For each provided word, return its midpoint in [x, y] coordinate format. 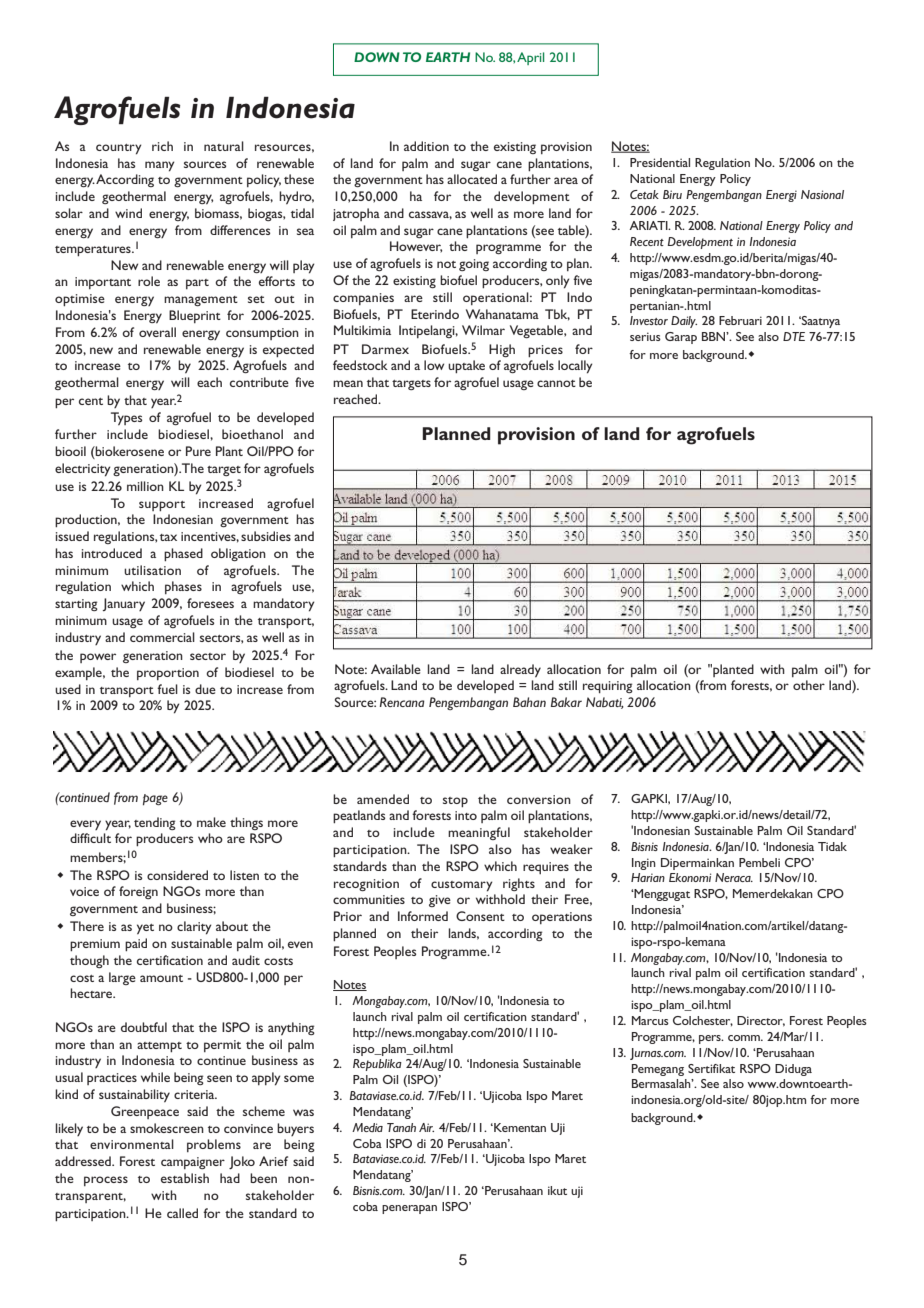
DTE [794, 336]
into [466, 815]
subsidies [266, 536]
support [162, 506]
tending [155, 823]
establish [185, 1178]
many [160, 166]
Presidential [660, 162]
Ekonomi [690, 877]
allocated [472, 179]
